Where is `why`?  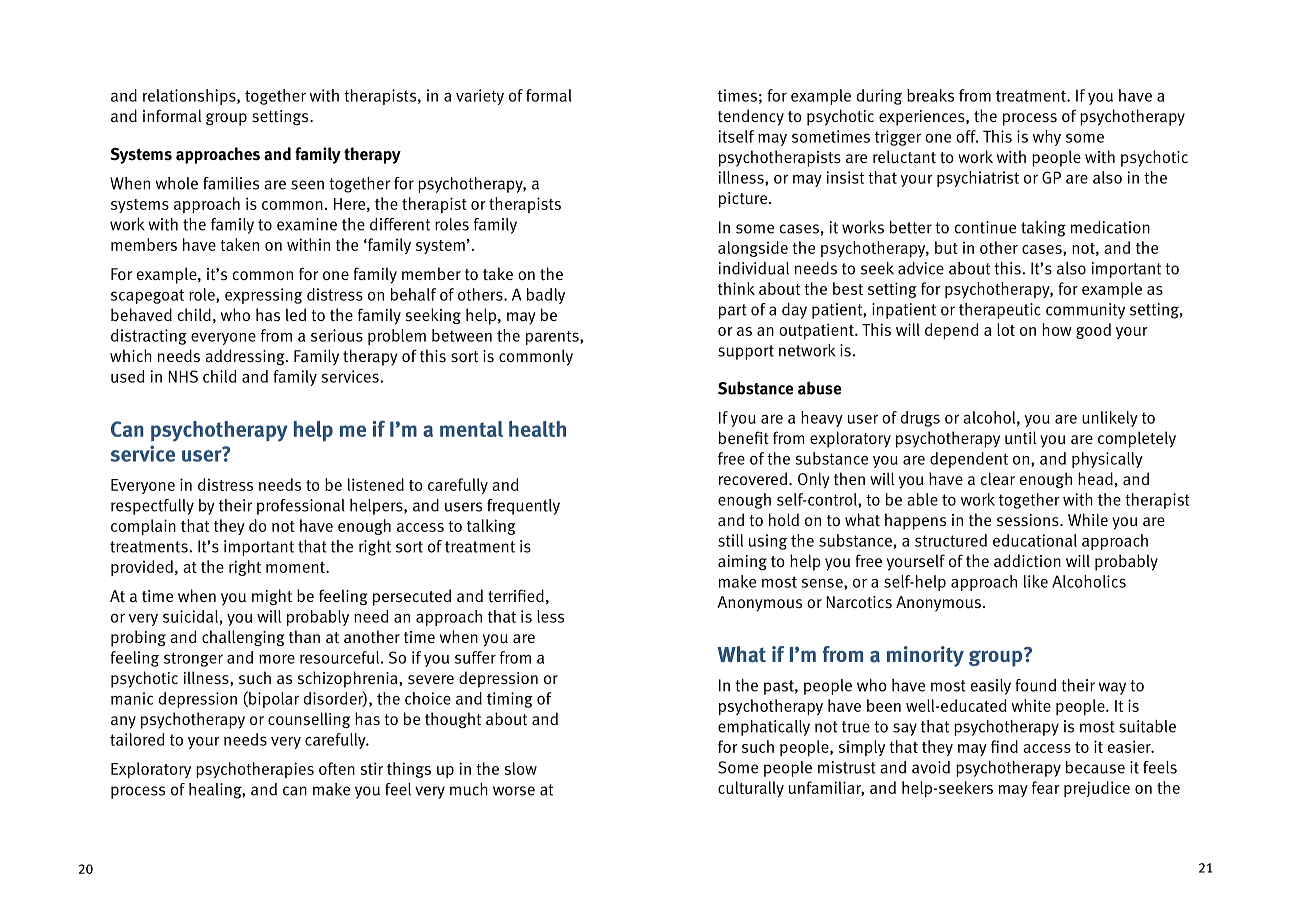 why is located at coordinates (1047, 138).
